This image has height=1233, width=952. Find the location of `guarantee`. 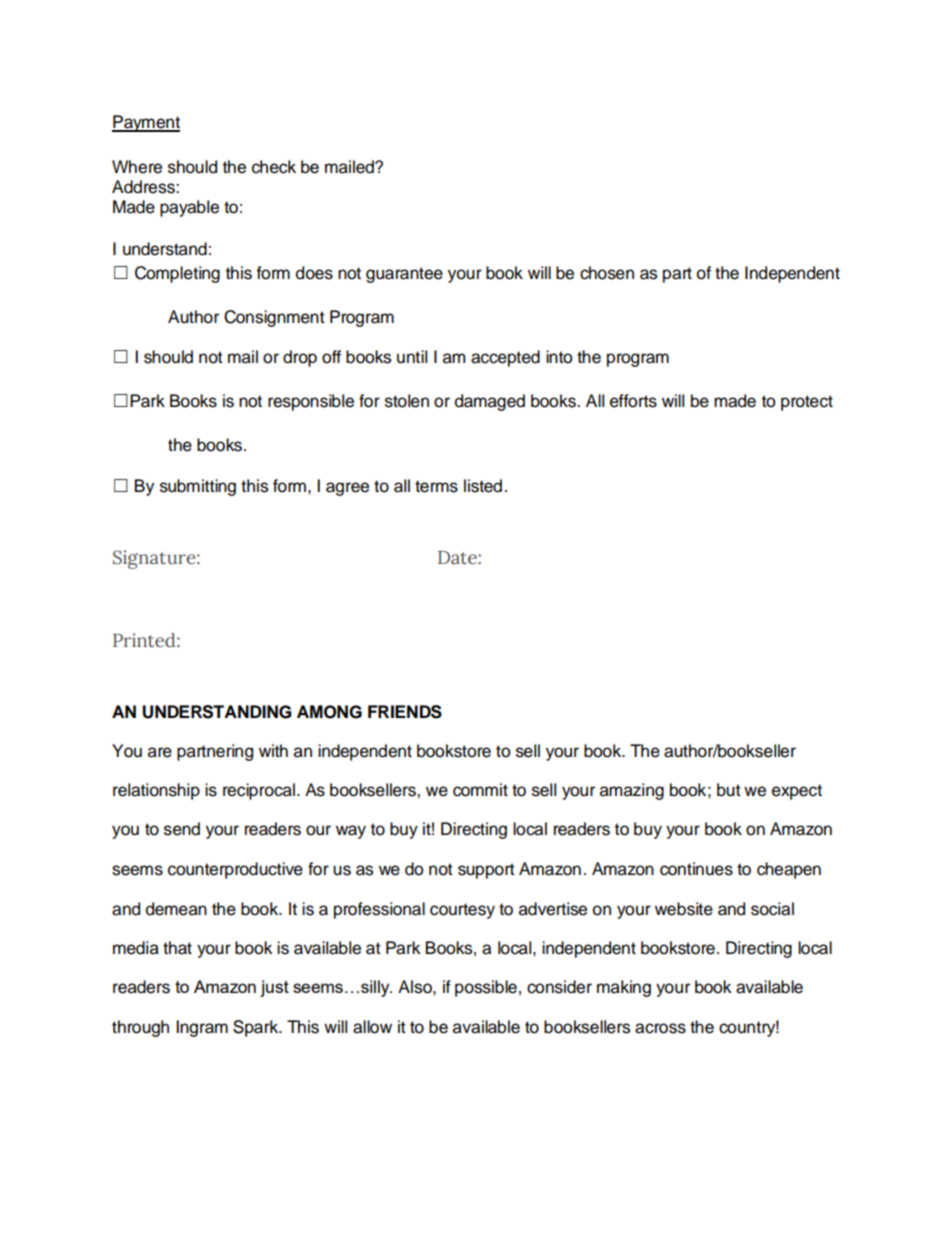

guarantee is located at coordinates (404, 275).
